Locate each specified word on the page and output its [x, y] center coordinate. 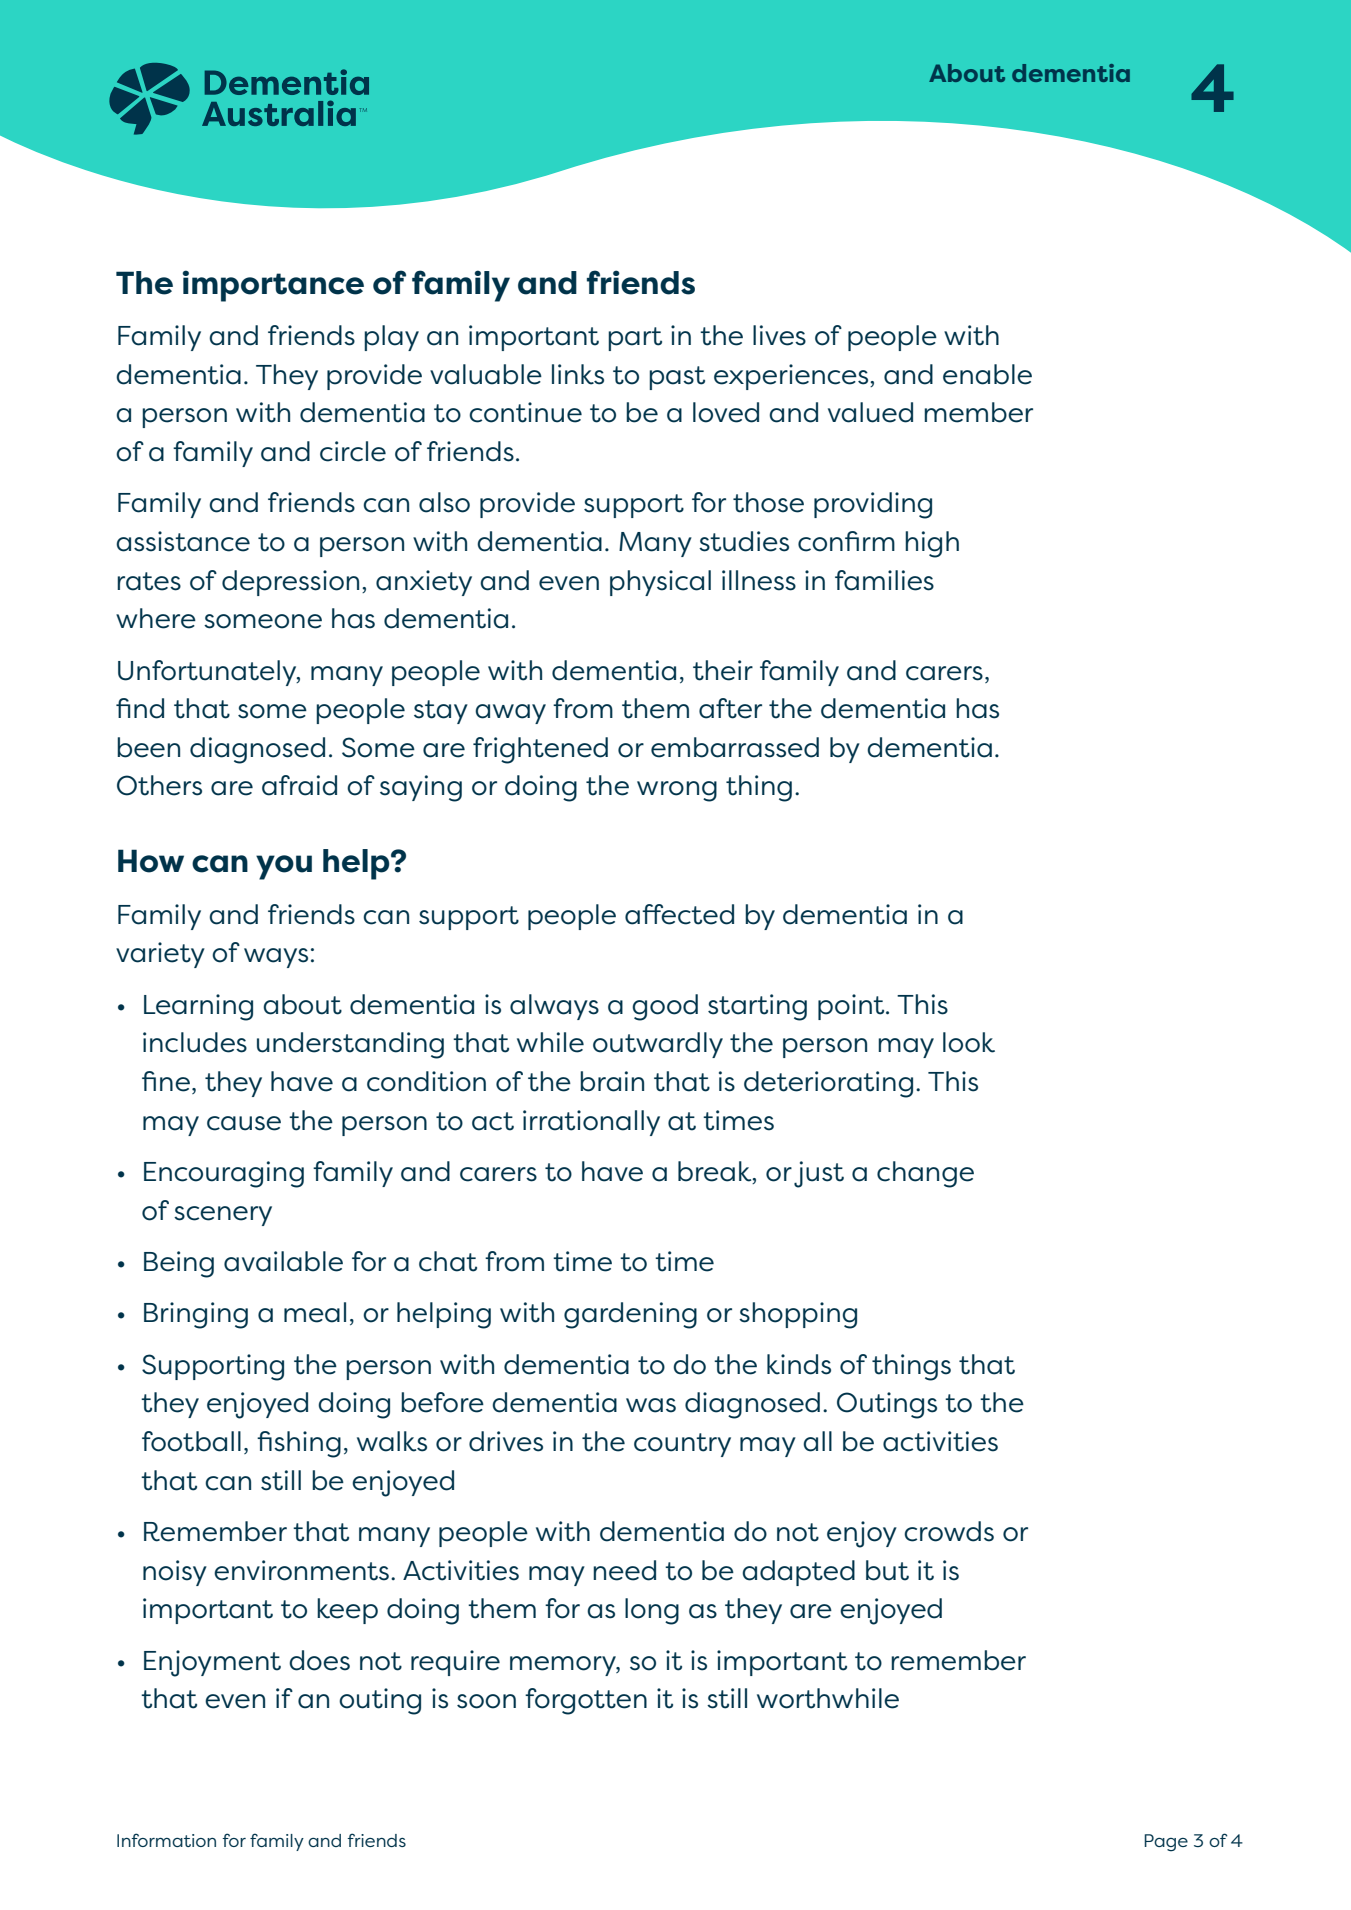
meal [315, 1312]
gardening [630, 1315]
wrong [677, 791]
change [925, 1174]
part [635, 339]
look [969, 1042]
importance [273, 286]
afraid [299, 785]
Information [166, 1840]
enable [987, 374]
